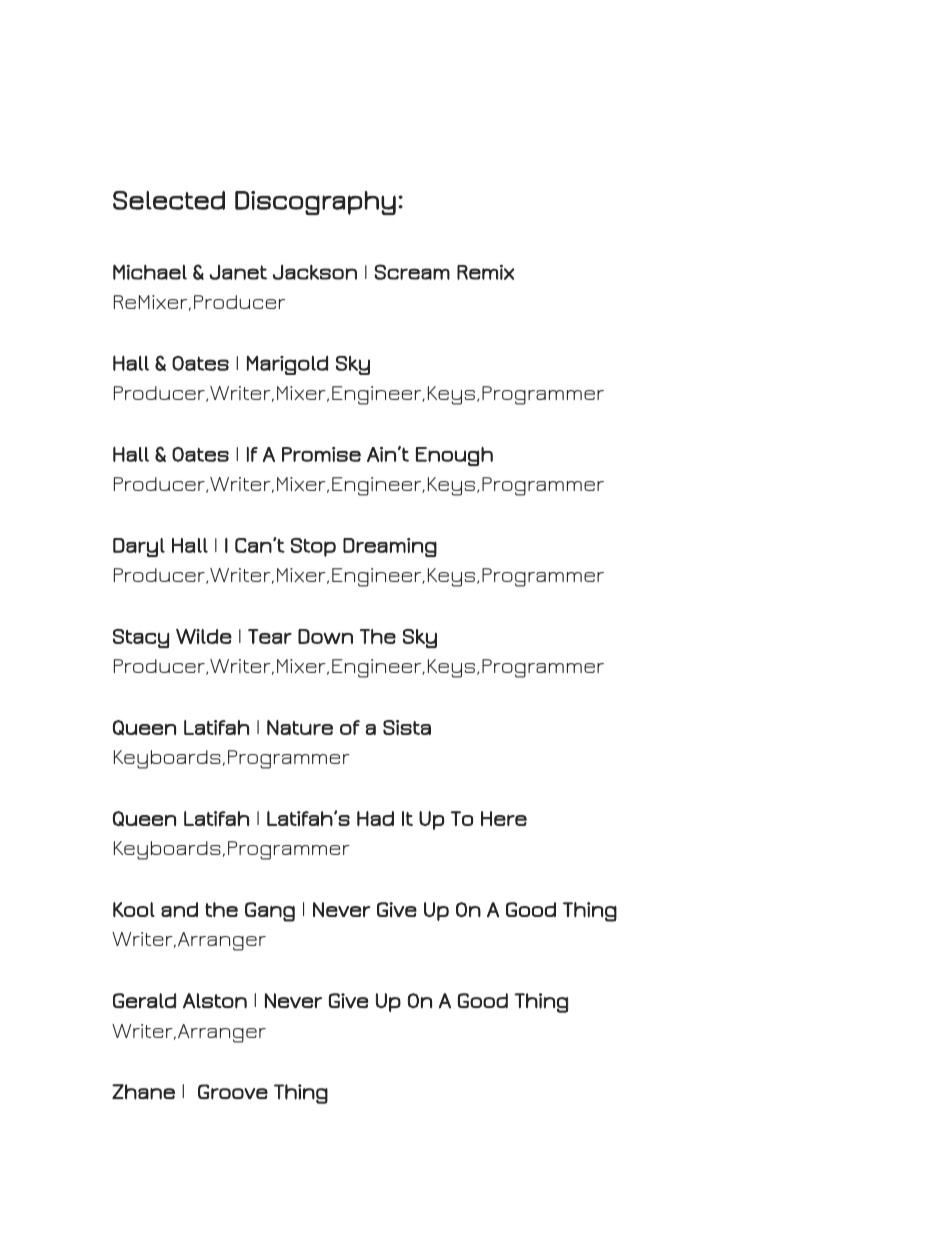 This screenshot has width=952, height=1233. Describe the element at coordinates (139, 547) in the screenshot. I see `Daryl` at that location.
